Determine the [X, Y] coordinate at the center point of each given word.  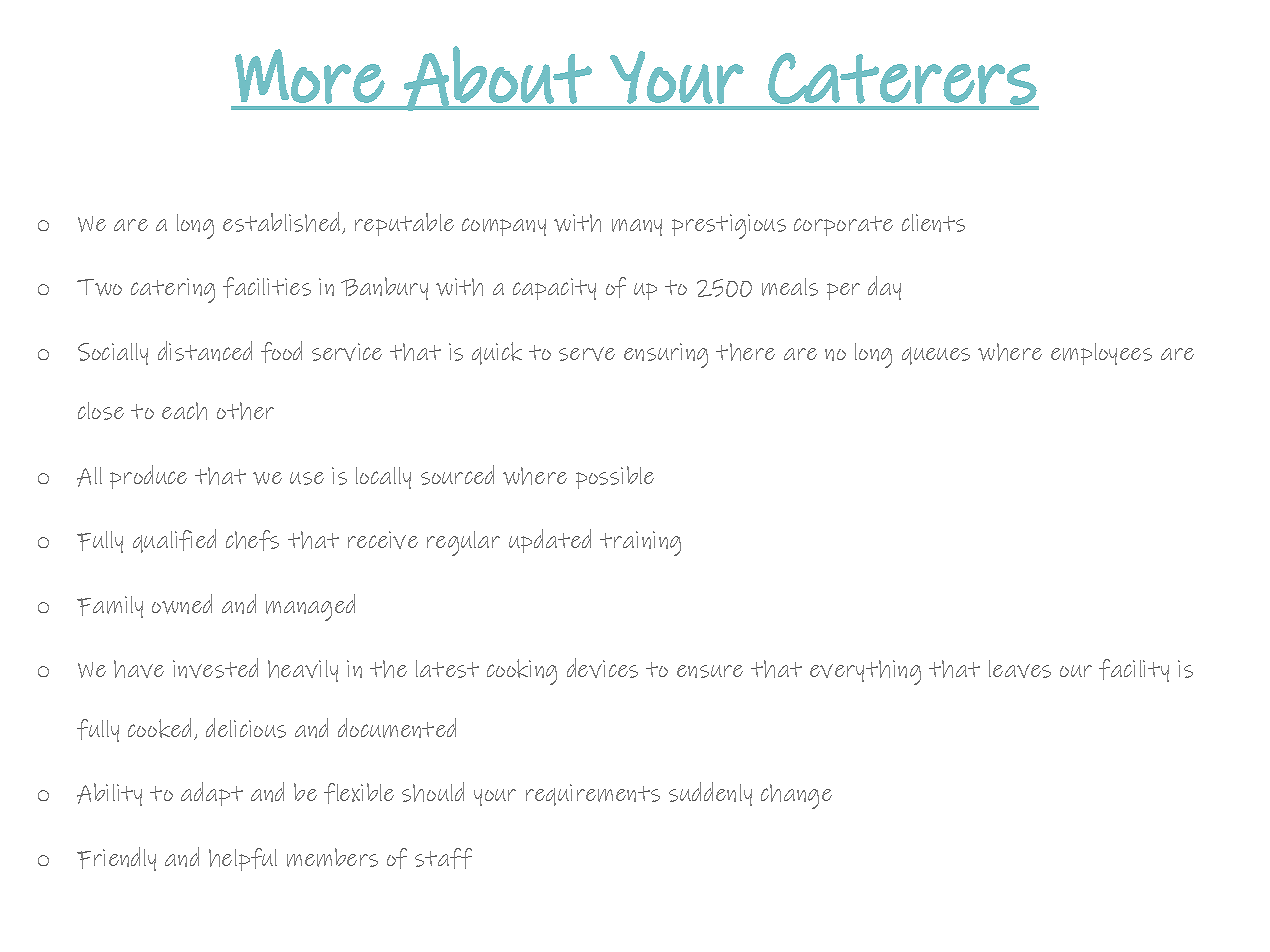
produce [148, 477]
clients [933, 223]
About [498, 78]
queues [936, 356]
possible [615, 477]
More [310, 76]
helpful [243, 859]
